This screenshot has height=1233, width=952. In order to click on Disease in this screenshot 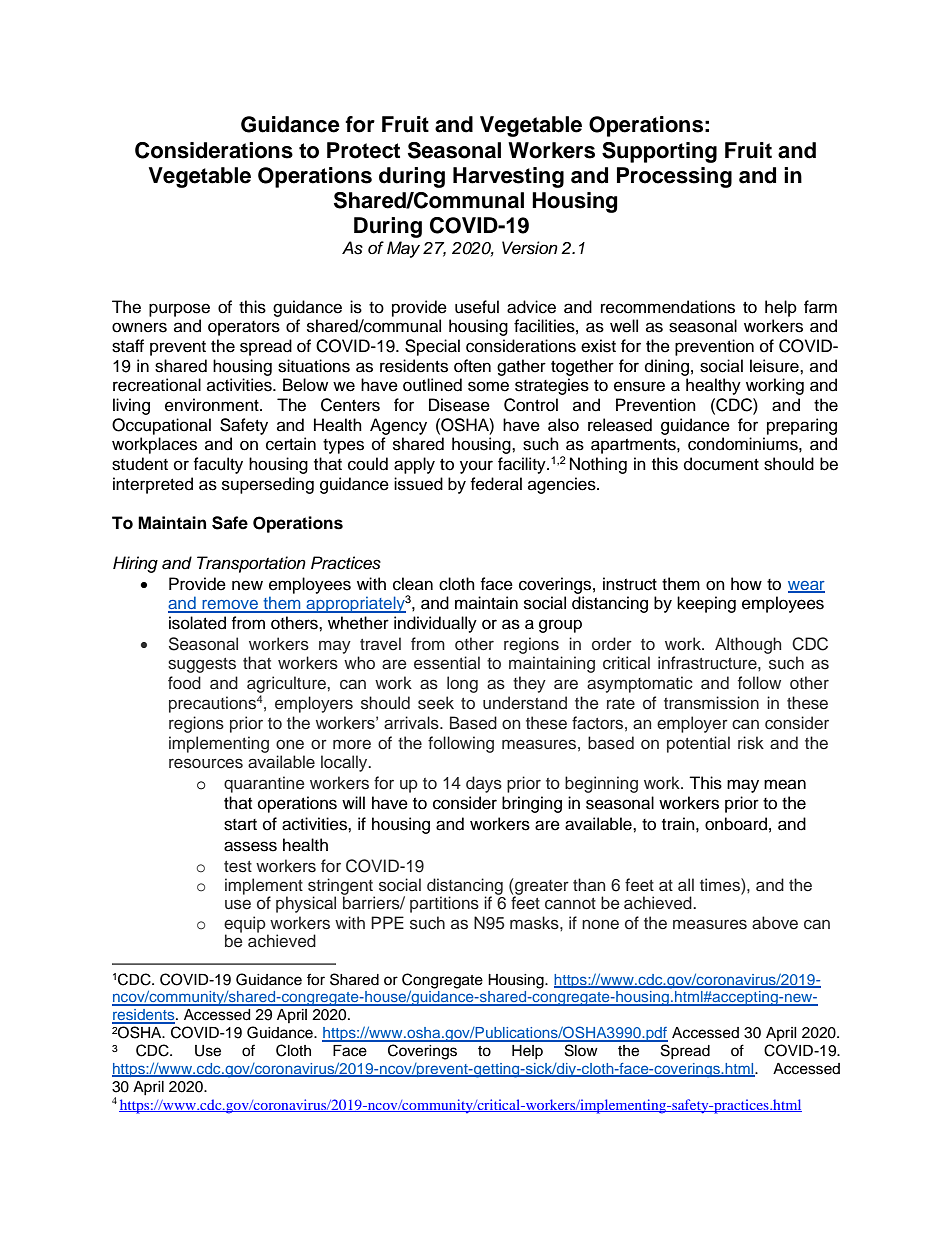, I will do `click(459, 405)`.
